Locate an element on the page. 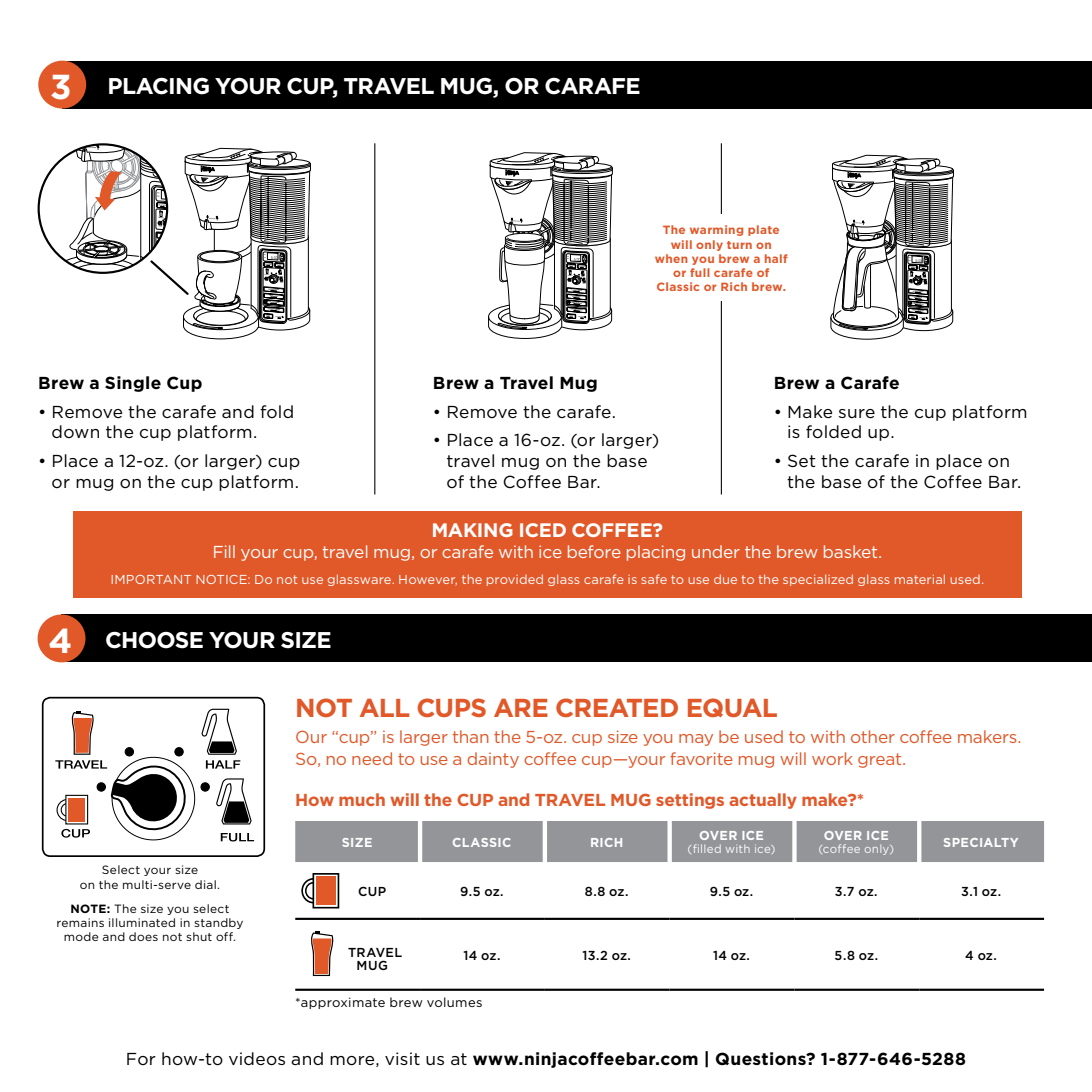 This document has width=1092, height=1092. actually is located at coordinates (763, 801).
